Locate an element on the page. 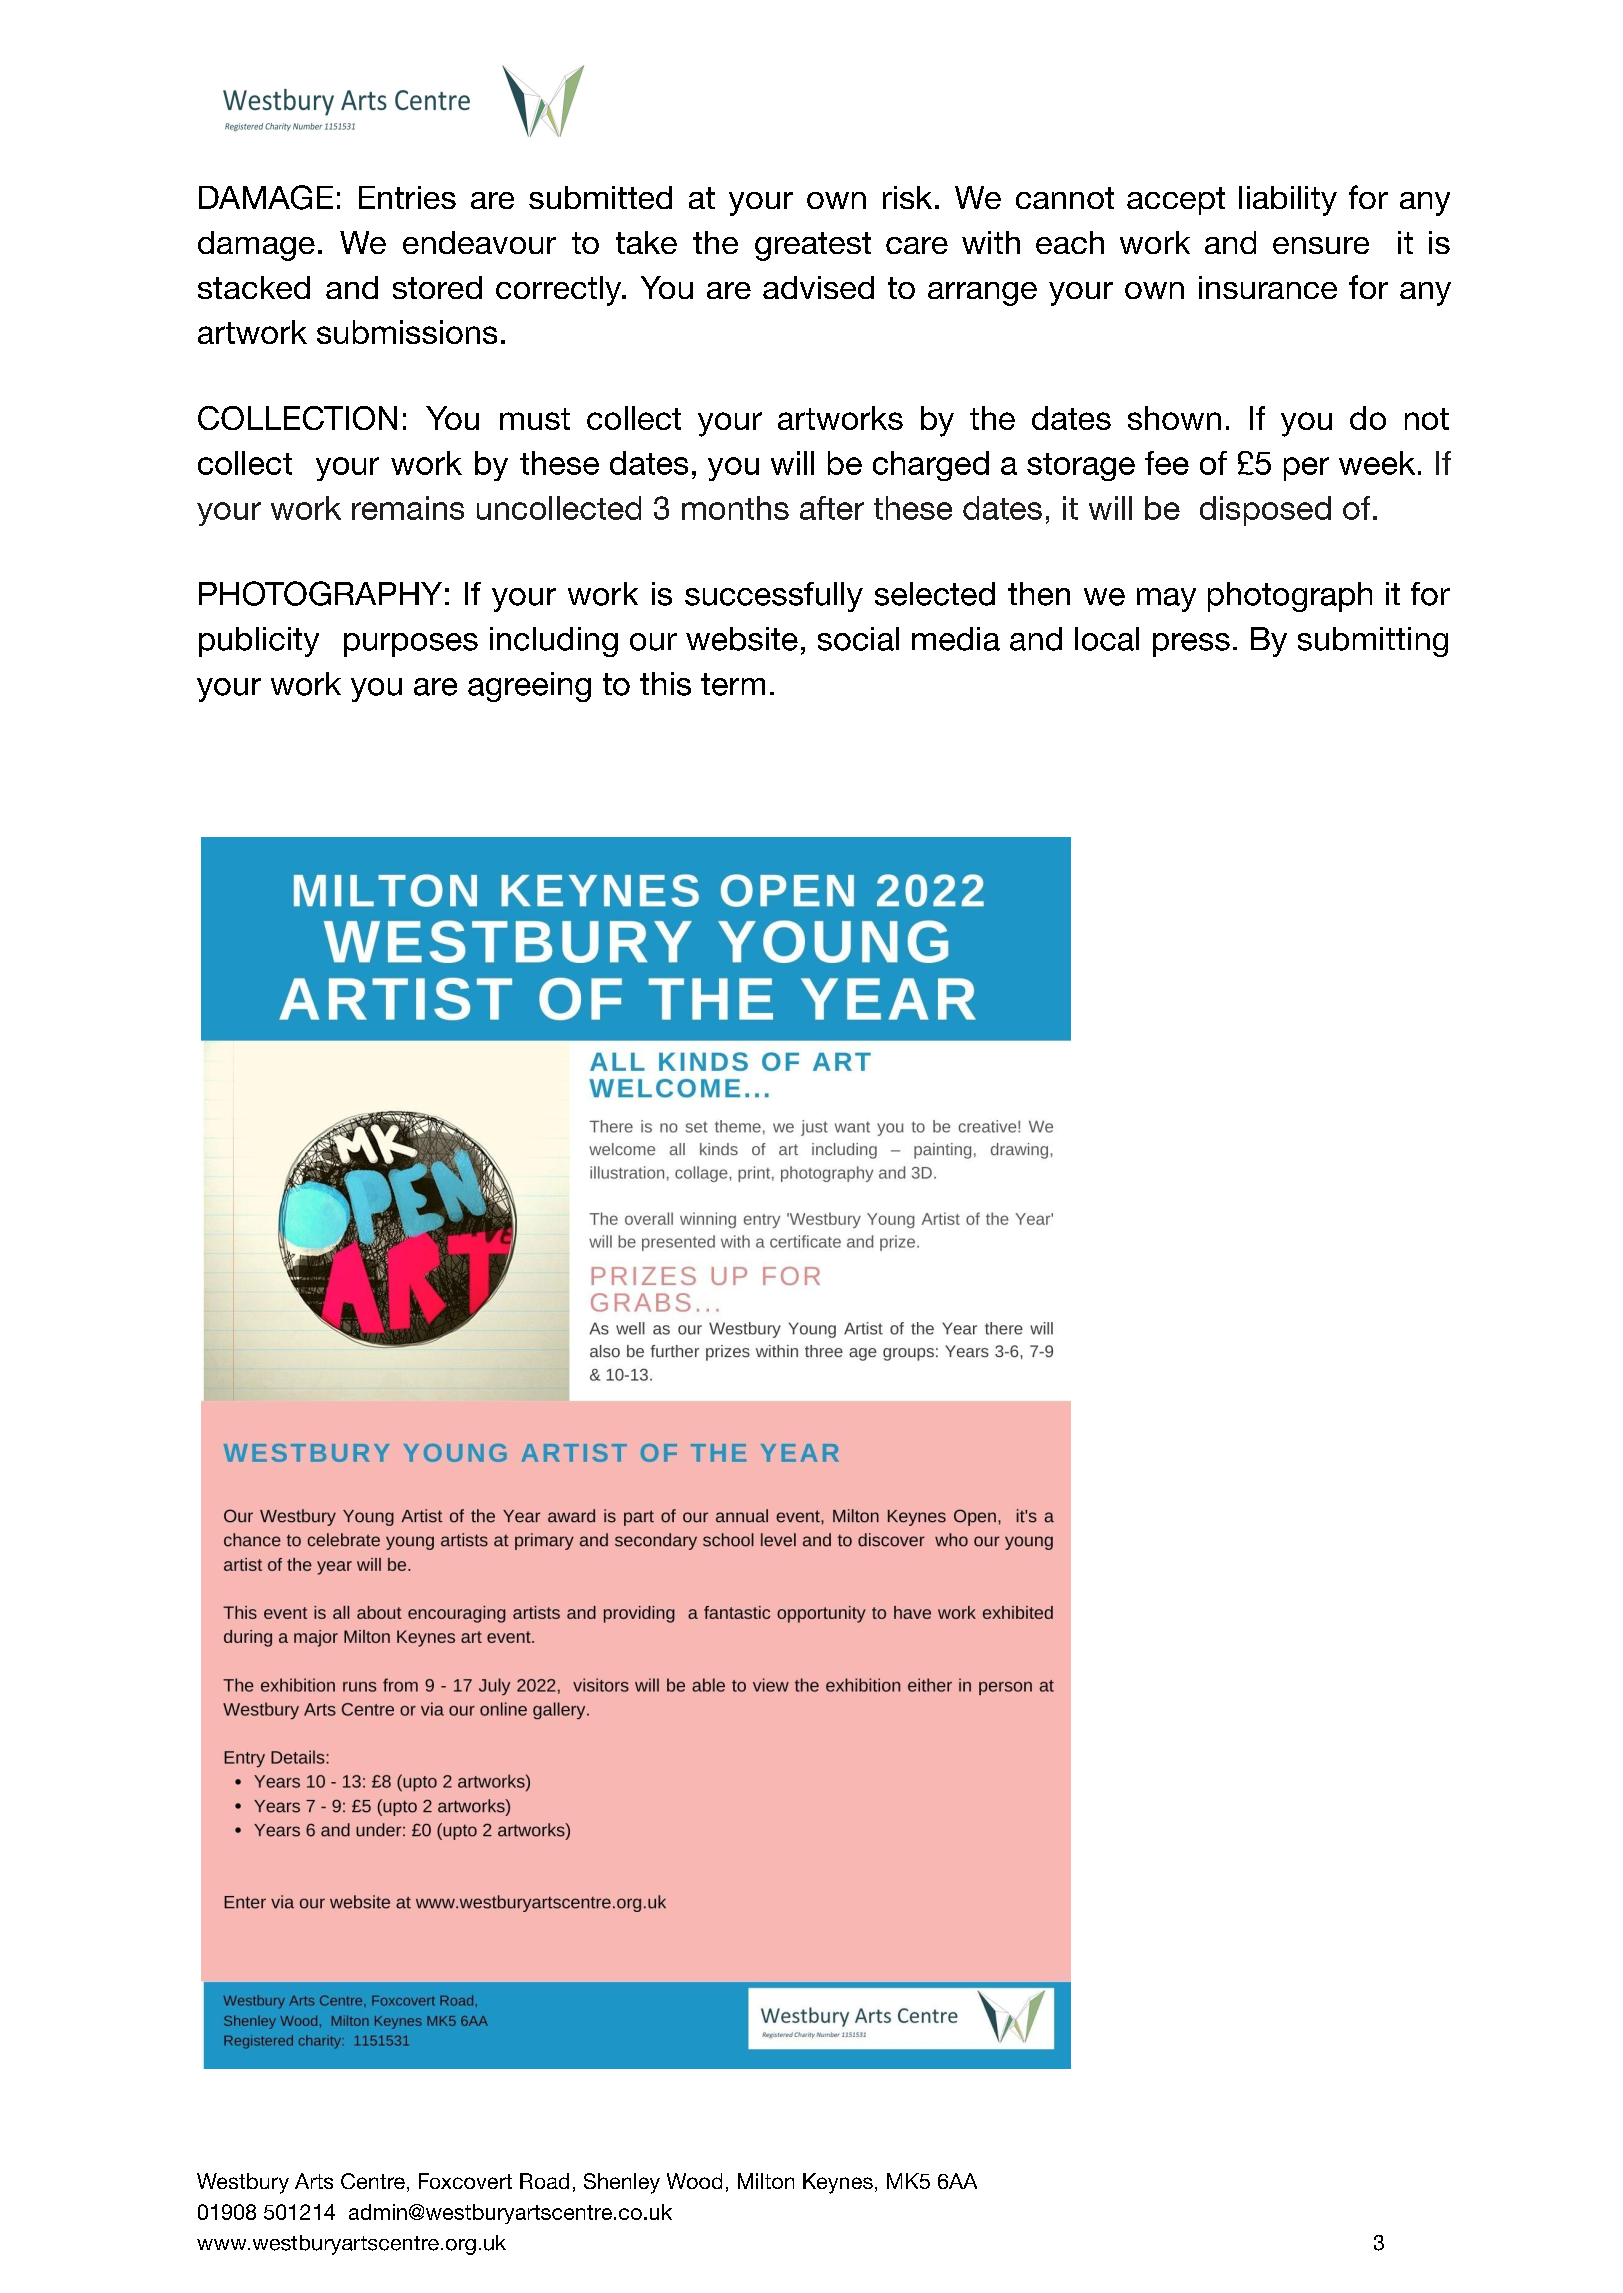  this is located at coordinates (665, 684).
